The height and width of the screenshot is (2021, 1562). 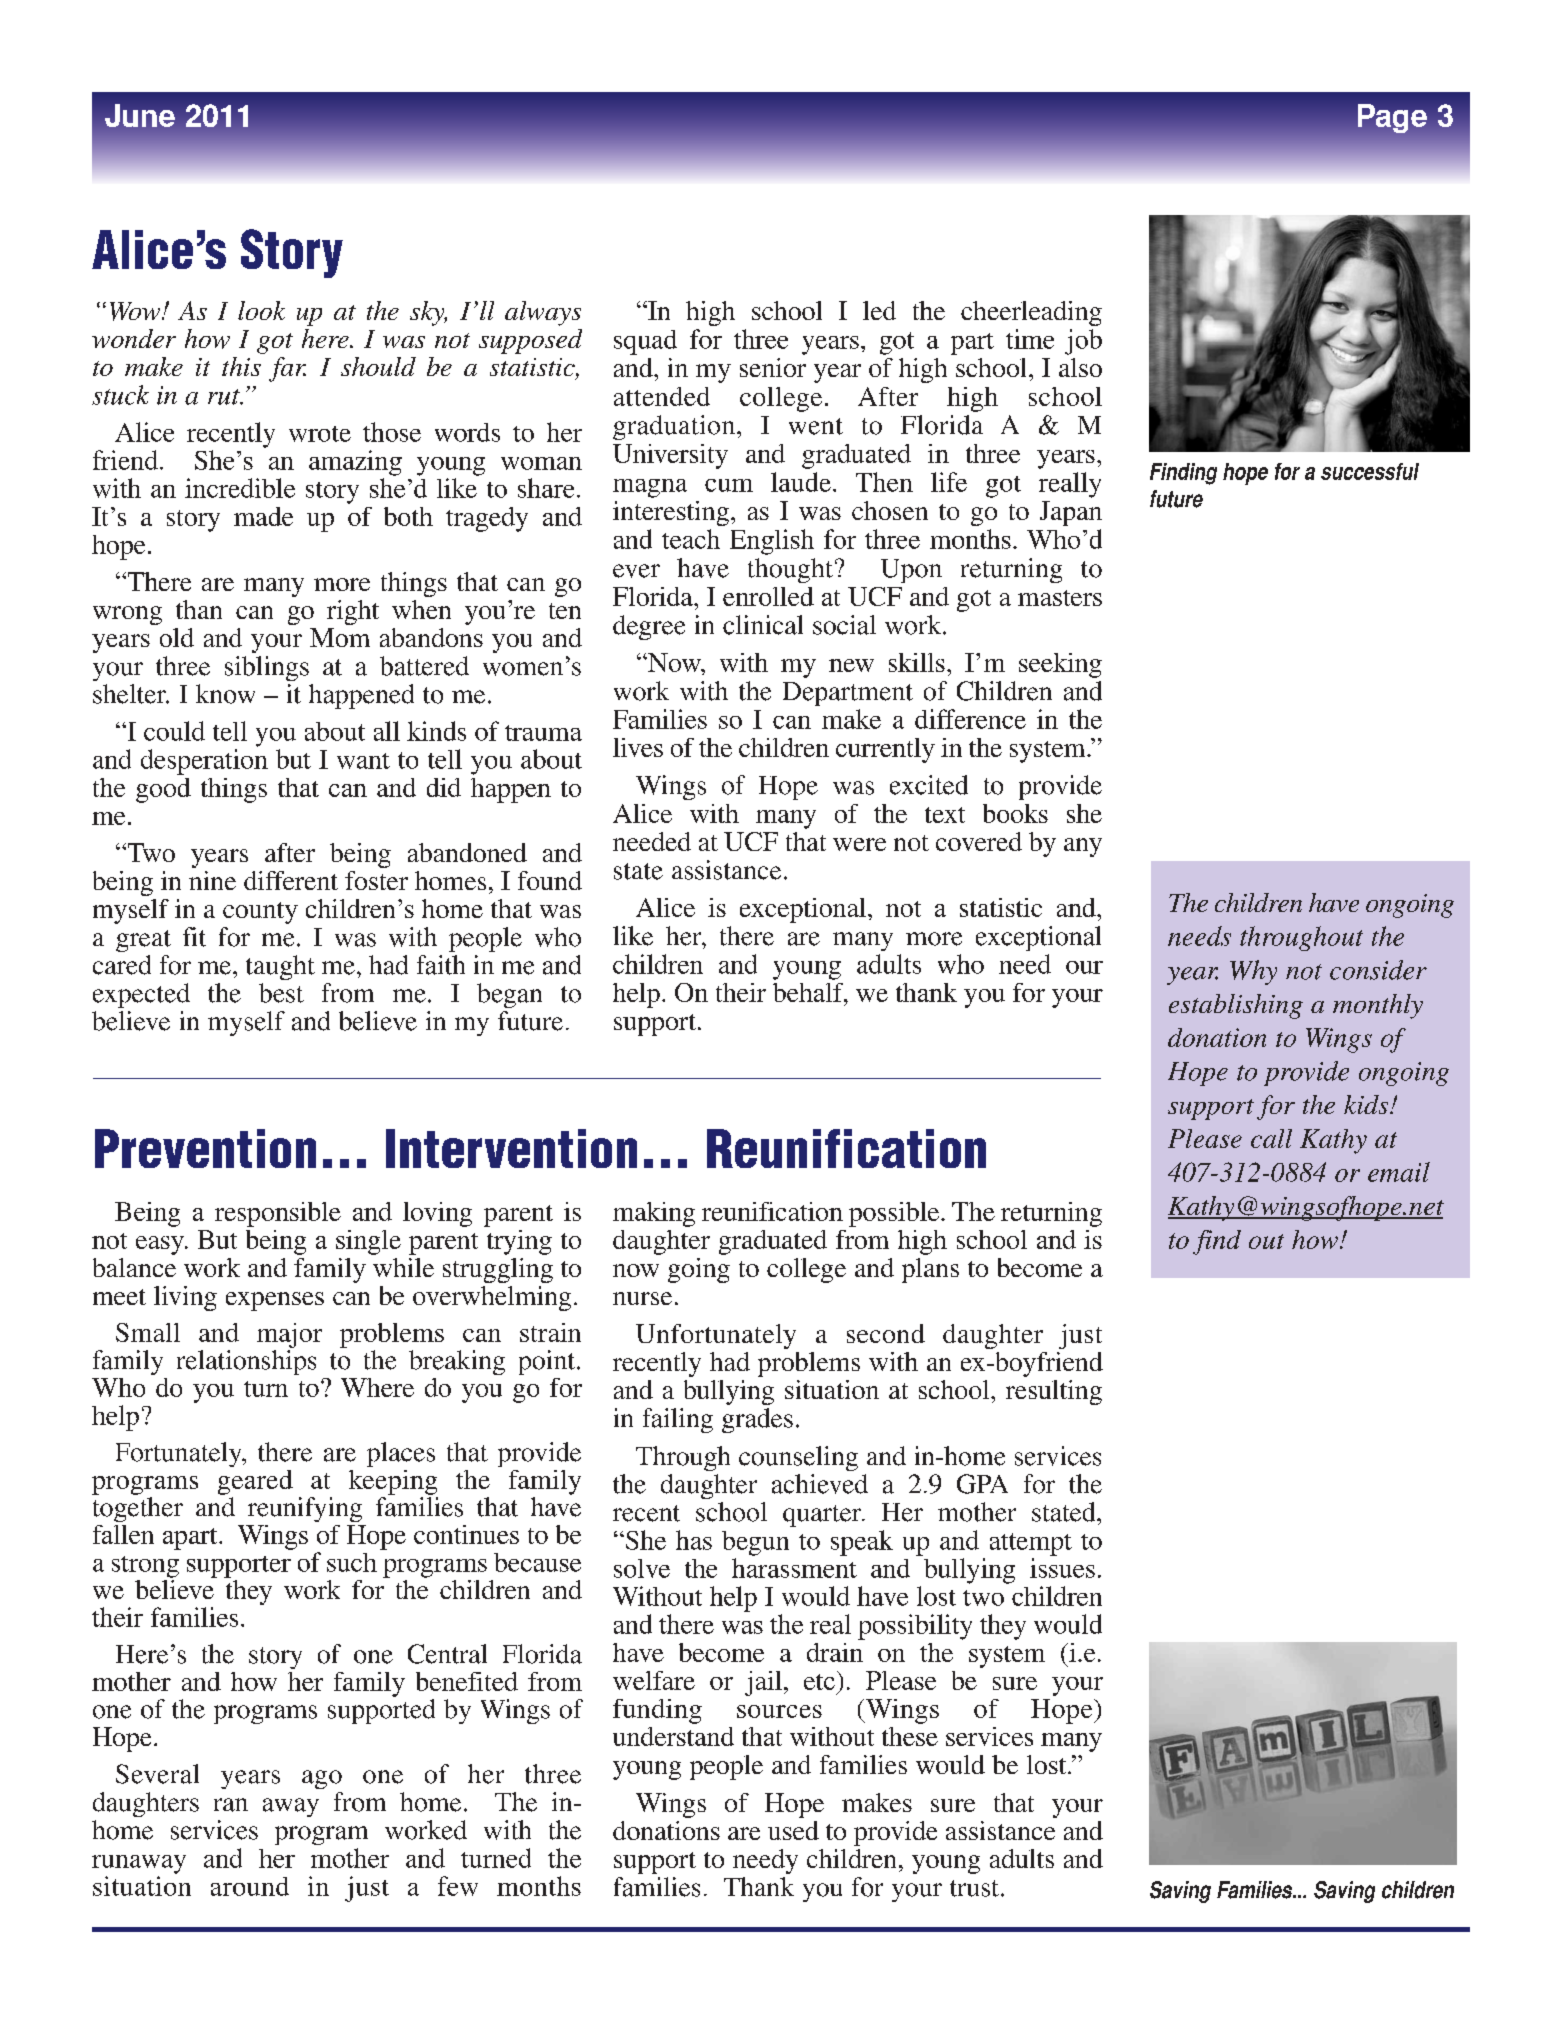 What do you see at coordinates (645, 342) in the screenshot?
I see `squad` at bounding box center [645, 342].
